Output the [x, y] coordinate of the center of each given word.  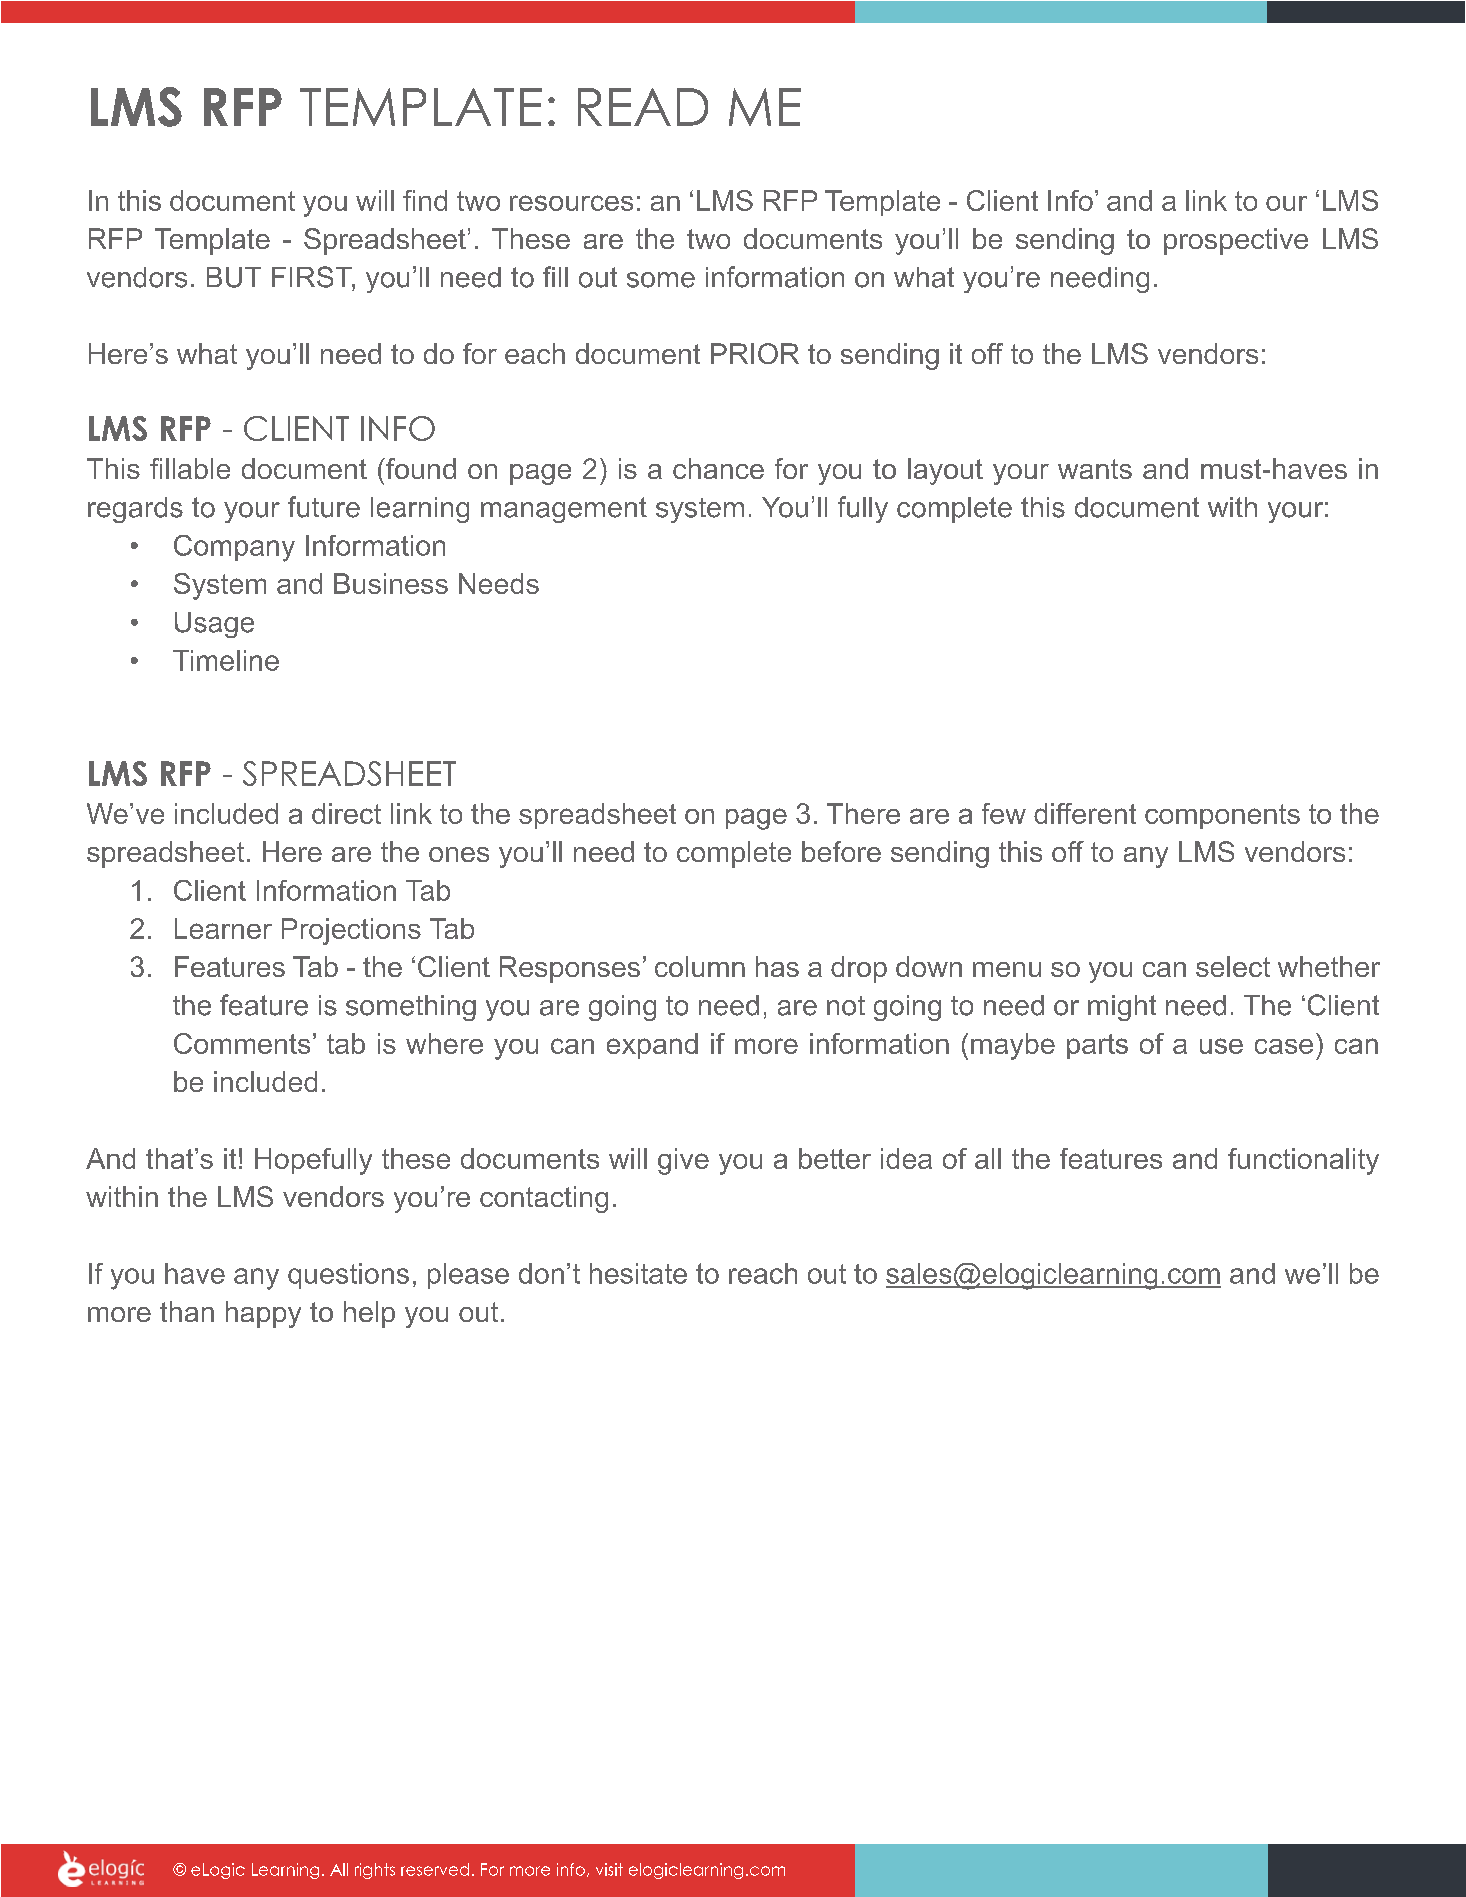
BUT [234, 277]
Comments [242, 1043]
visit [609, 1869]
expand [652, 1046]
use [1221, 1046]
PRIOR [755, 353]
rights [375, 1871]
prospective [1236, 241]
